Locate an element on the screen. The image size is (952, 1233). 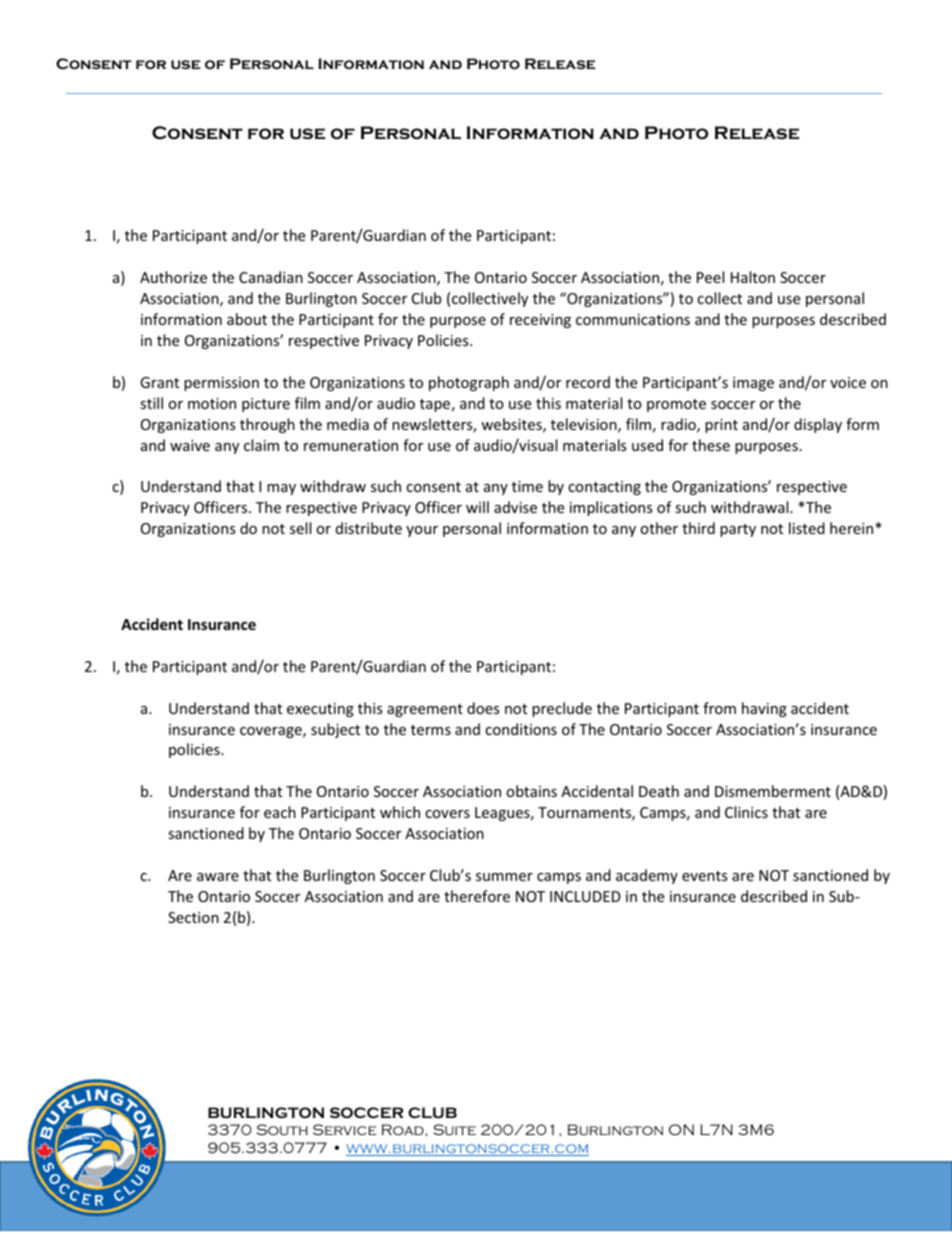
executing is located at coordinates (320, 710).
